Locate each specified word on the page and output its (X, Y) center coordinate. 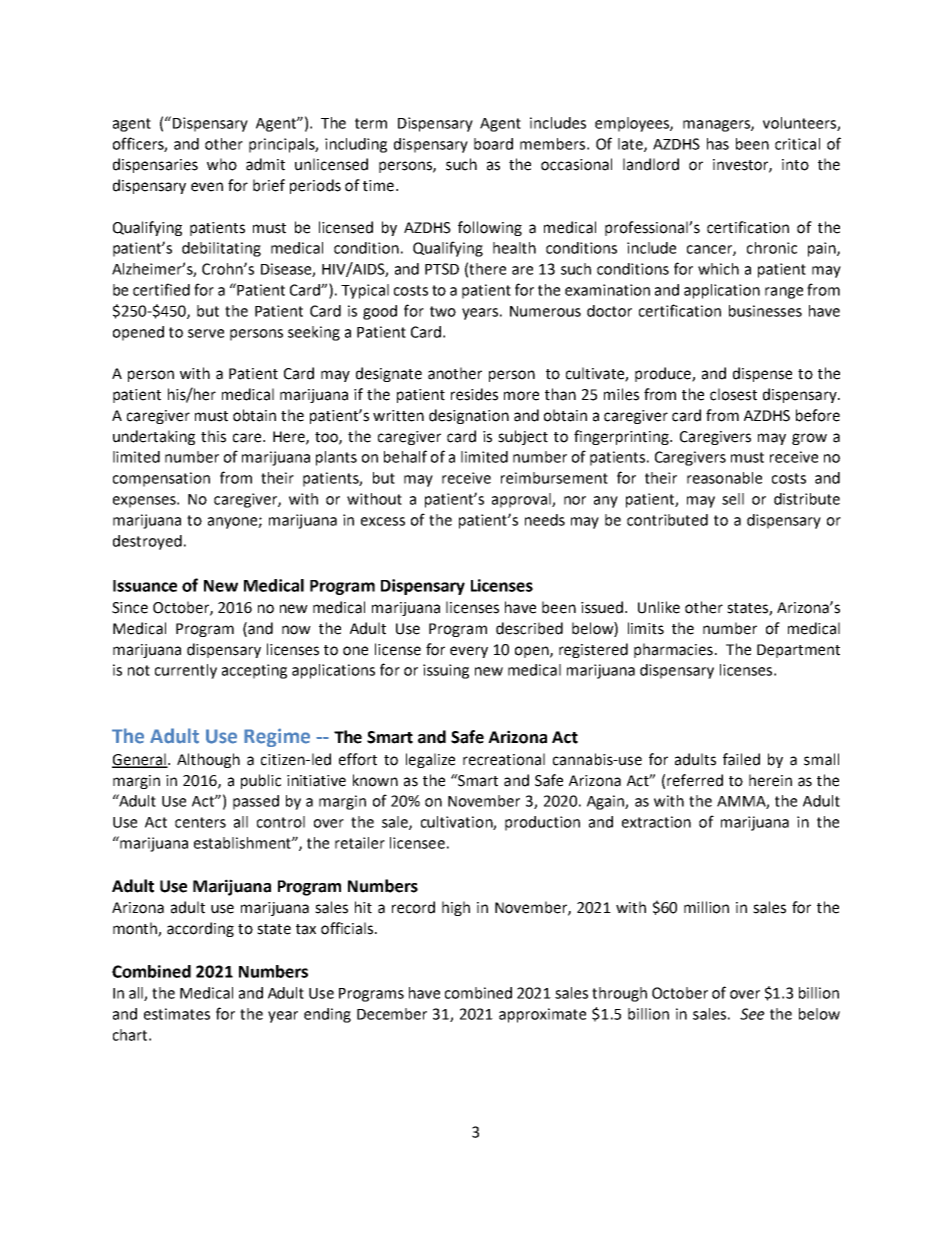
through (619, 994)
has (718, 144)
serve (206, 333)
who (222, 164)
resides (474, 394)
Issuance (145, 586)
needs (545, 520)
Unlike (659, 607)
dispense (762, 374)
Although (208, 760)
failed (741, 759)
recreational (504, 759)
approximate (542, 1015)
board (493, 144)
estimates (177, 1014)
